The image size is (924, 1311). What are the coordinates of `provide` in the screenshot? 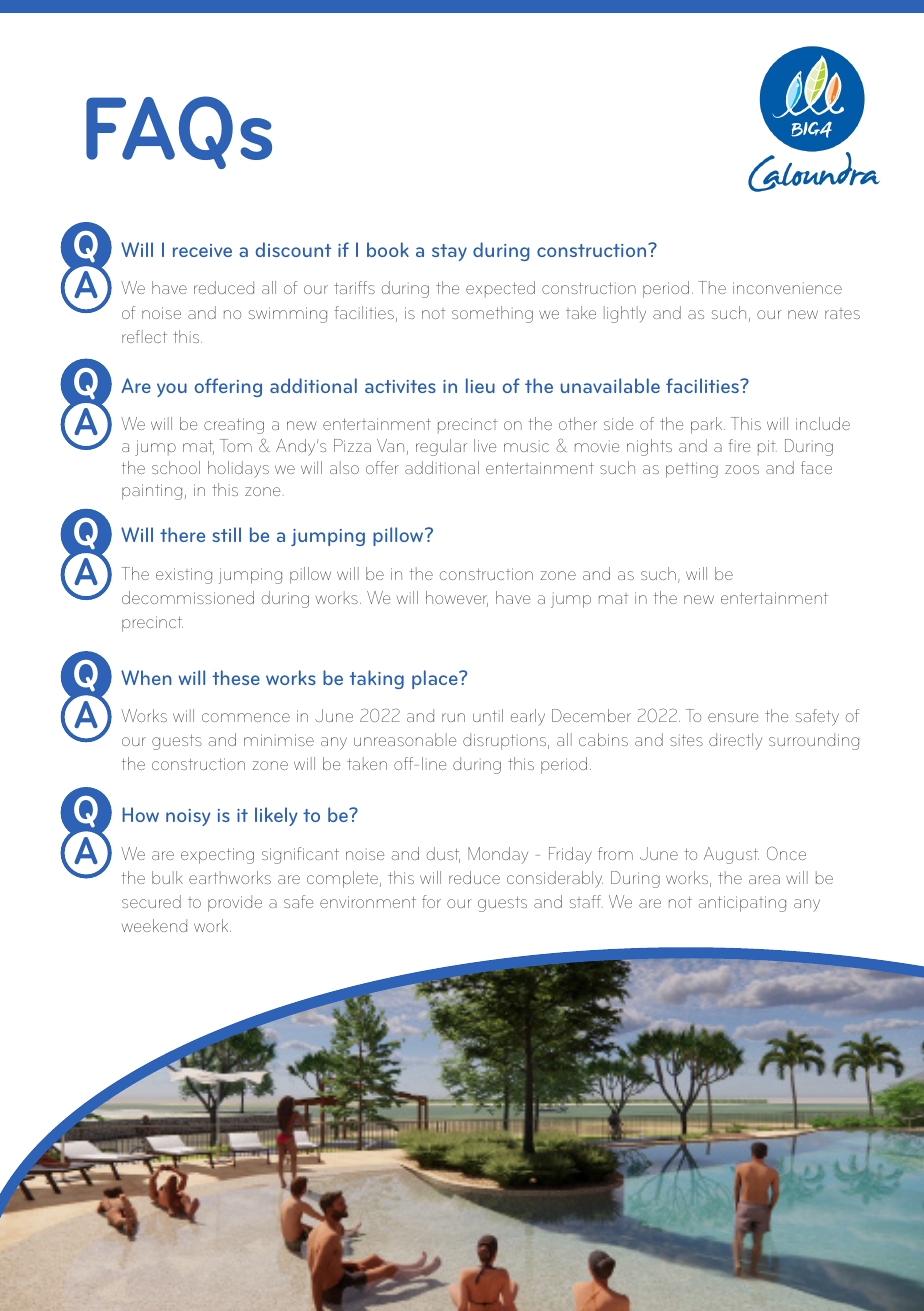 It's located at (235, 903).
